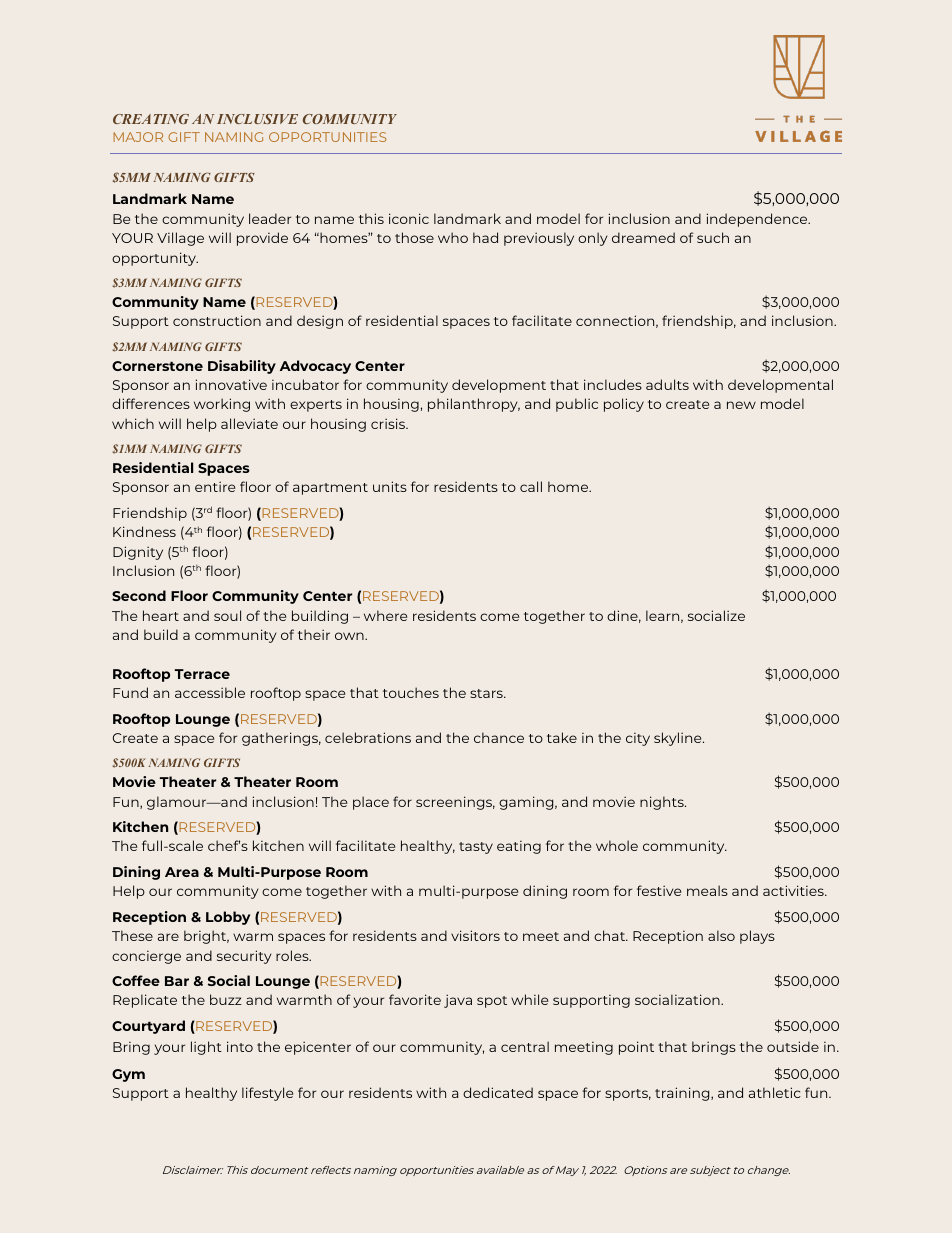  I want to click on independence, so click(758, 220).
